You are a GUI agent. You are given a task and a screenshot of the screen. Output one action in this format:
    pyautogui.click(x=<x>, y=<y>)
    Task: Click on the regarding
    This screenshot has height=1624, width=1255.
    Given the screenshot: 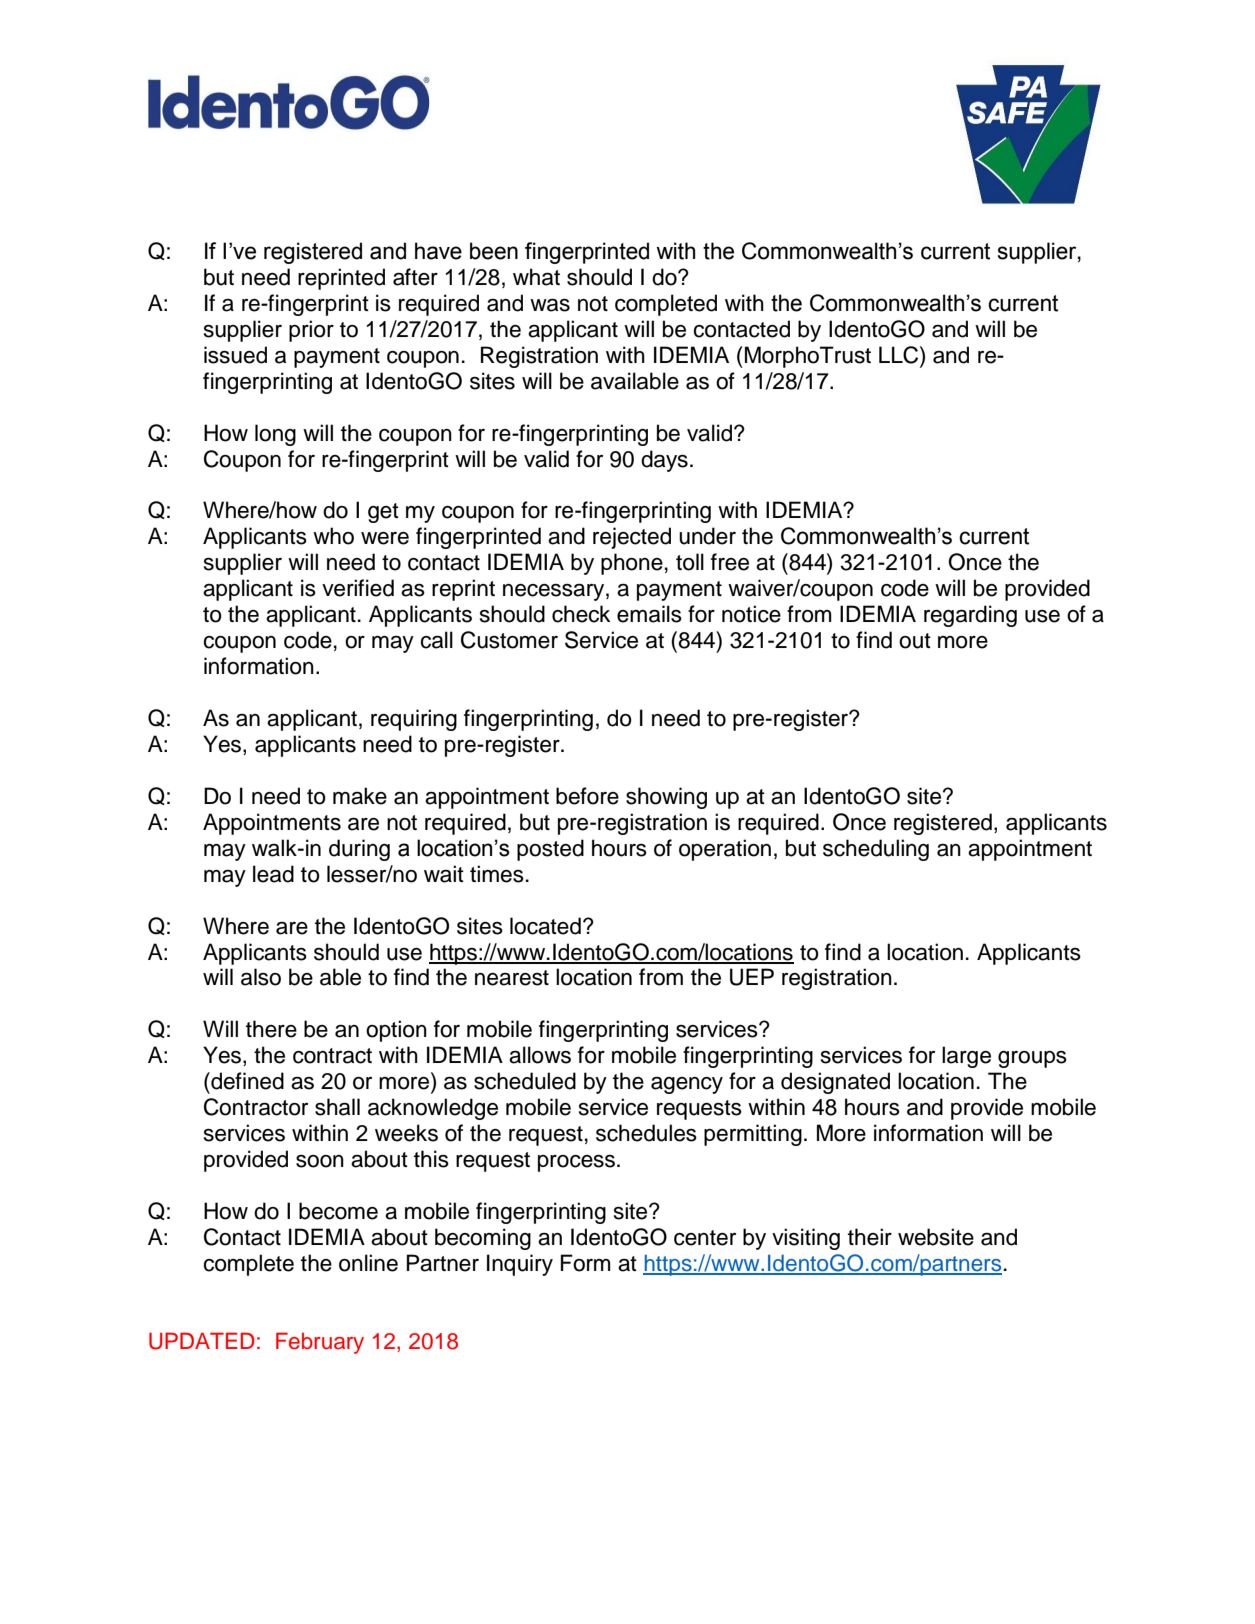 What is the action you would take?
    pyautogui.click(x=970, y=616)
